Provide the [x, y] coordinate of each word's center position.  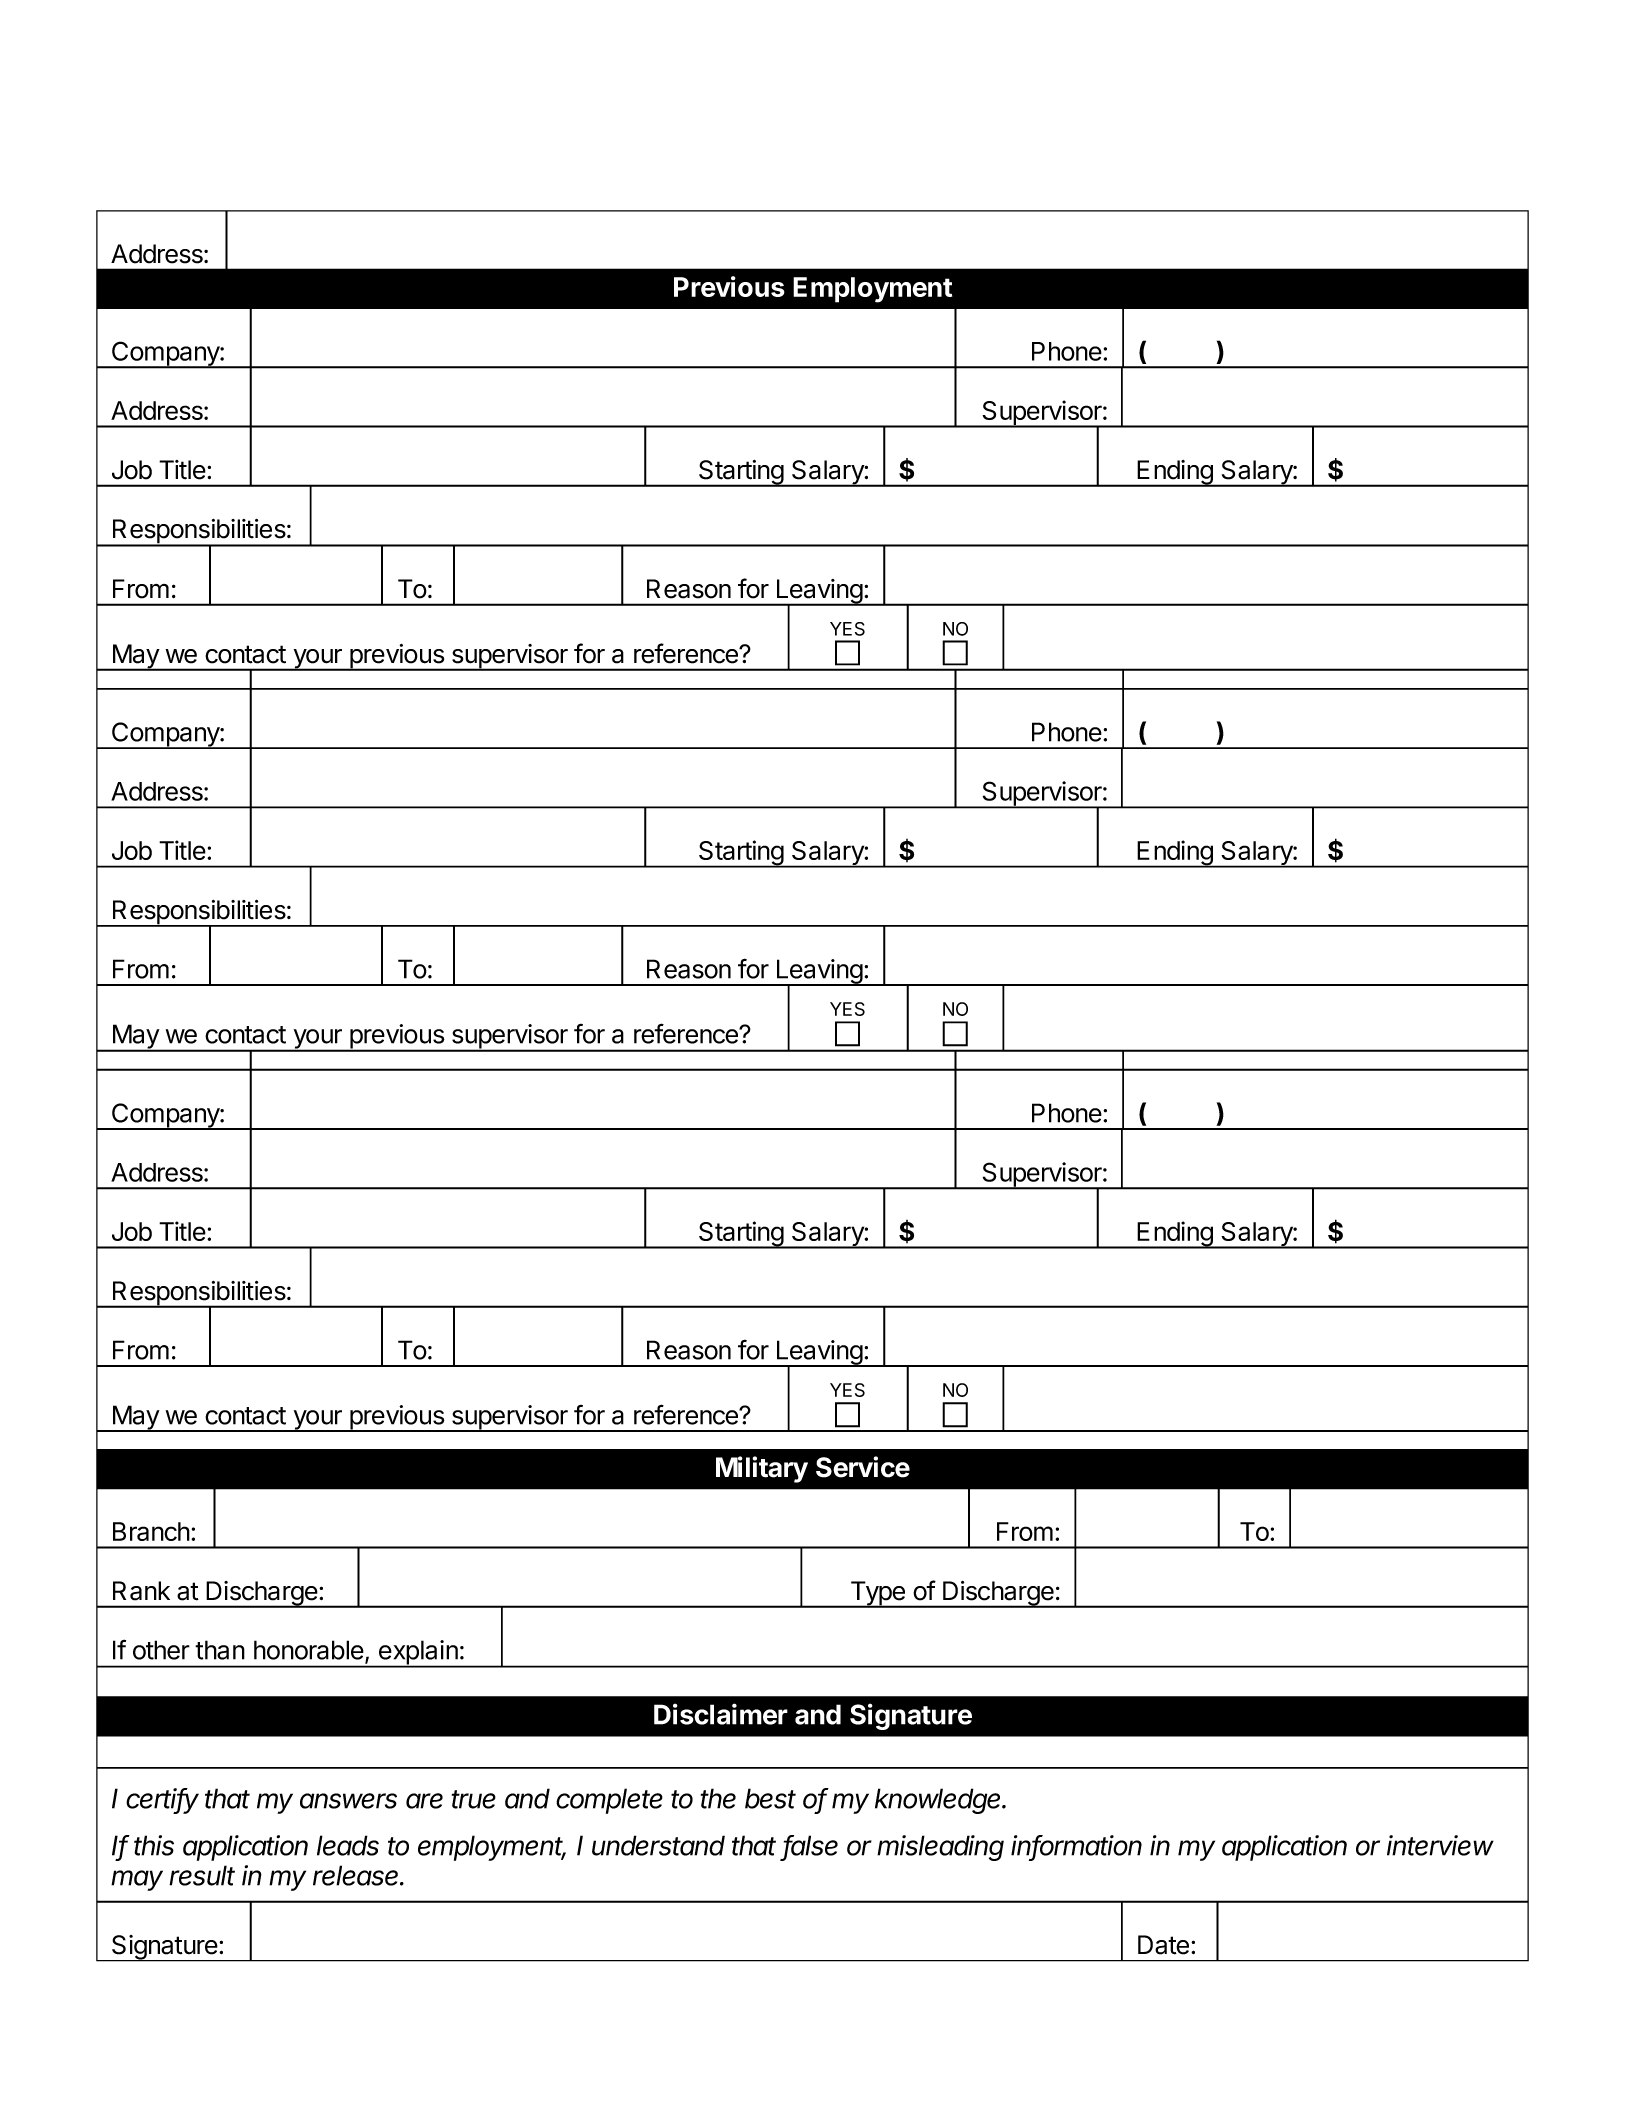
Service [863, 1467]
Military [762, 1469]
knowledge [939, 1801]
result [202, 1875]
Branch [151, 1531]
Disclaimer [721, 1714]
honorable [310, 1651]
